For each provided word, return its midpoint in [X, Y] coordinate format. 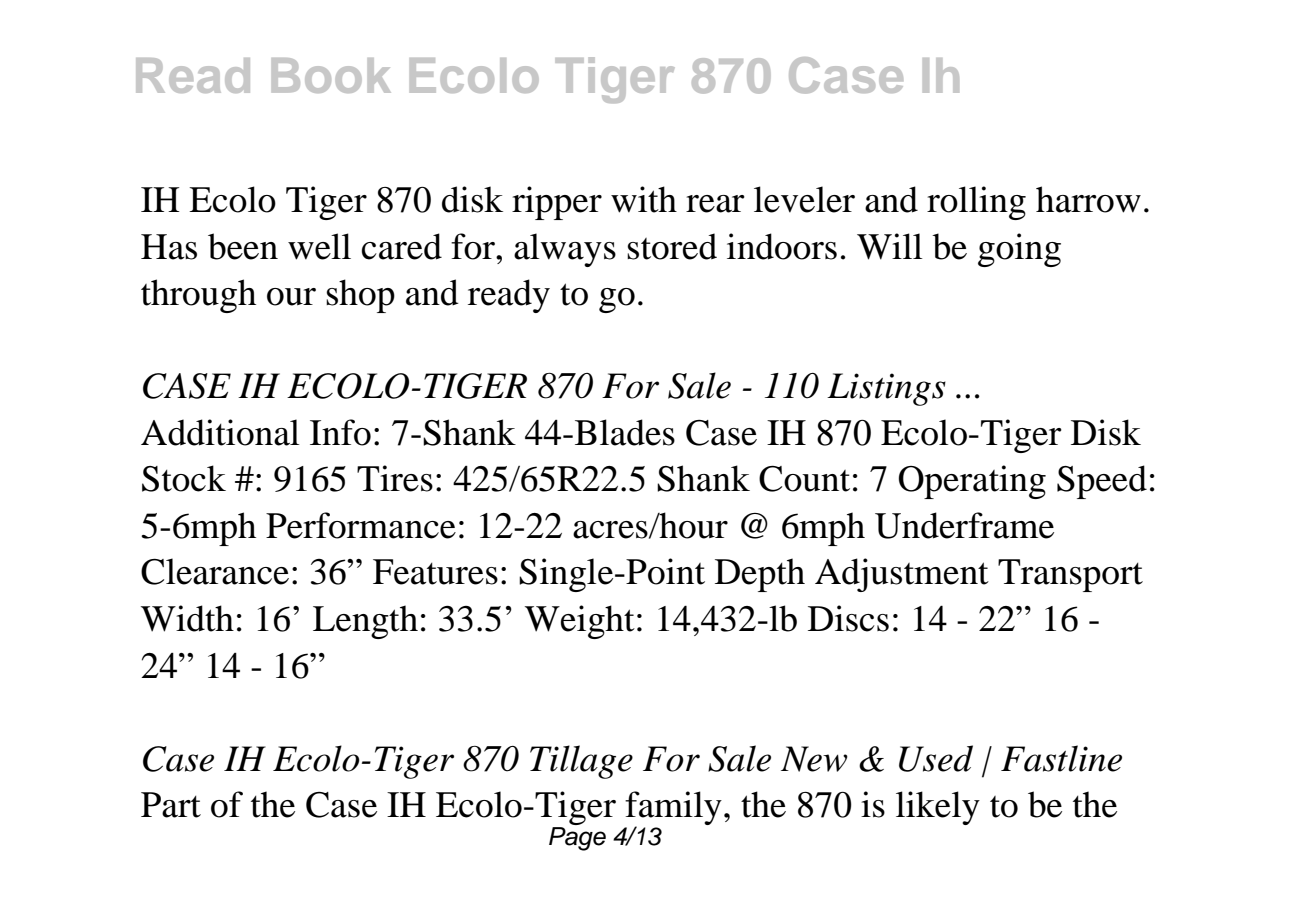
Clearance [215, 571]
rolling [976, 203]
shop [360, 296]
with [644, 199]
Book [331, 75]
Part [171, 805]
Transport [1070, 575]
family [673, 809]
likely [938, 808]
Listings [886, 389]
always [565, 250]
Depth [760, 575]
